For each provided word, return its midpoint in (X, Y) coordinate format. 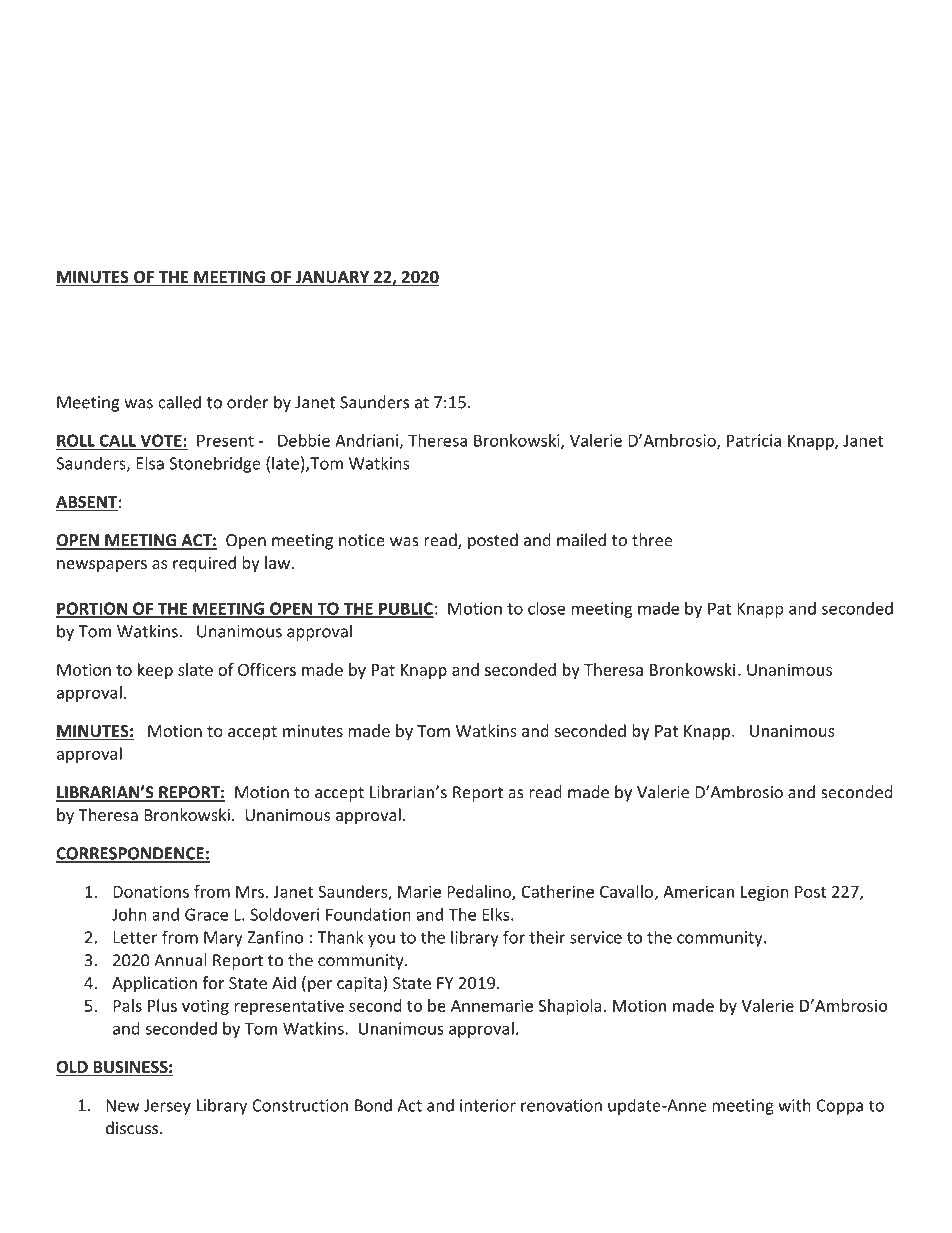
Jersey (167, 1107)
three (652, 540)
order (248, 402)
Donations (151, 891)
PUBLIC (405, 609)
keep (155, 671)
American (698, 891)
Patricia (754, 440)
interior (488, 1105)
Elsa (150, 463)
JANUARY (332, 278)
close (546, 608)
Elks (497, 914)
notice (362, 540)
